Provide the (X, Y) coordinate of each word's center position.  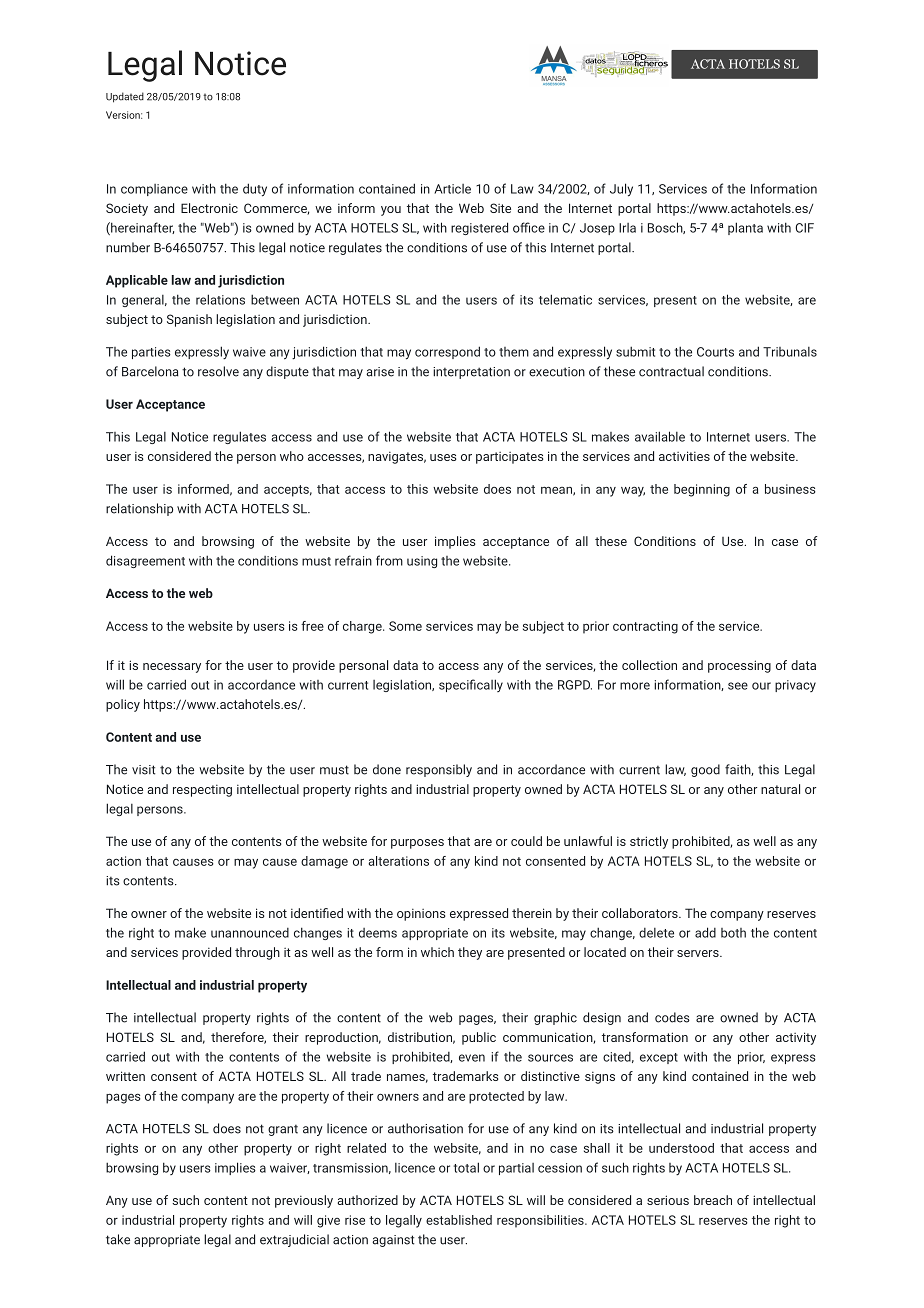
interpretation (471, 373)
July (621, 190)
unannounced (250, 933)
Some (405, 626)
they (470, 953)
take (118, 1239)
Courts (715, 352)
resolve (218, 371)
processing (739, 666)
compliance (154, 190)
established (459, 1220)
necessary (172, 668)
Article (452, 189)
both (733, 933)
